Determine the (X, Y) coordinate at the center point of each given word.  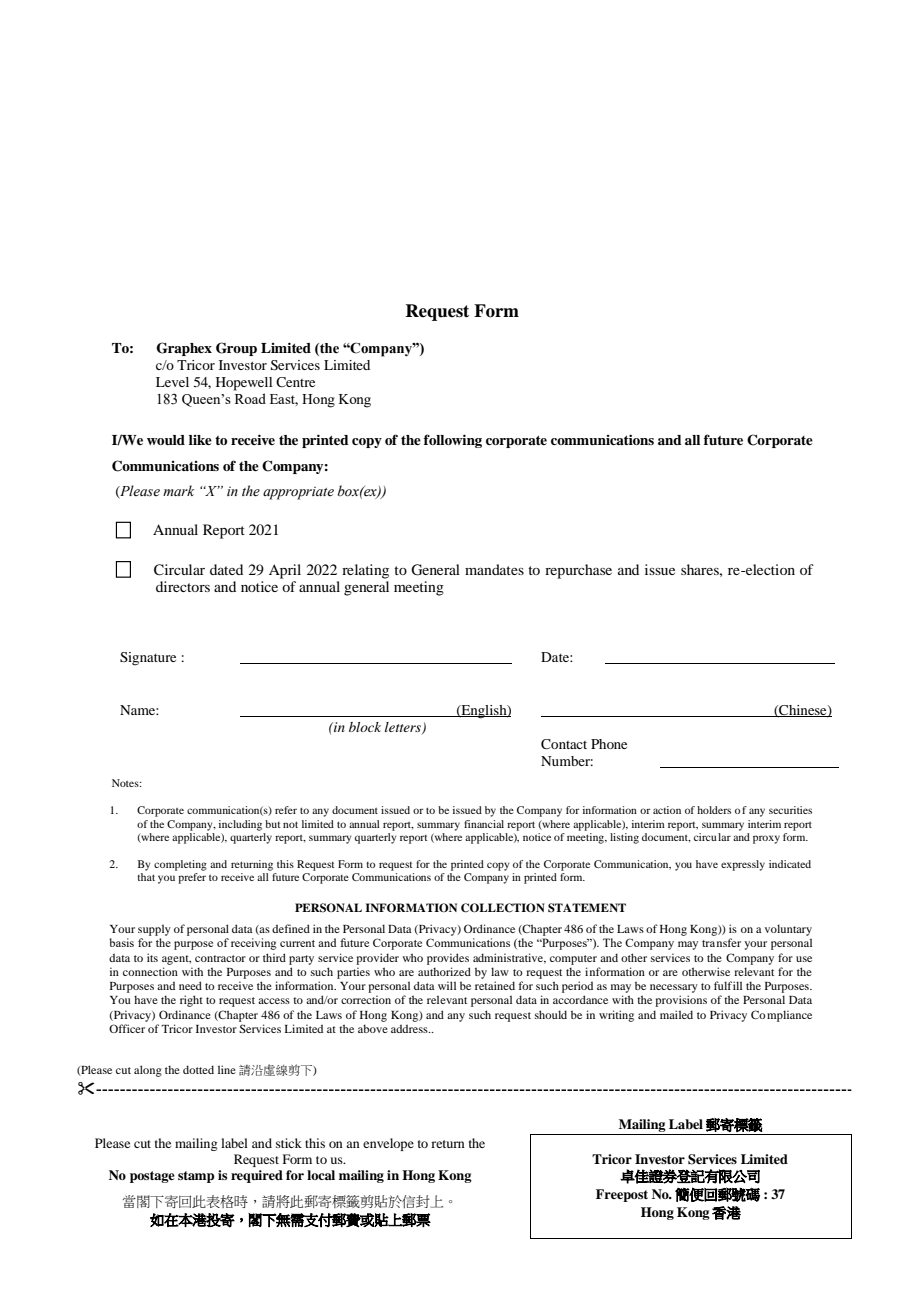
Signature (148, 659)
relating (365, 571)
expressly (743, 865)
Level (172, 382)
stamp (196, 1177)
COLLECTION (503, 908)
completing (180, 865)
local (321, 1175)
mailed (676, 1014)
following (453, 441)
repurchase (578, 571)
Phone (609, 744)
